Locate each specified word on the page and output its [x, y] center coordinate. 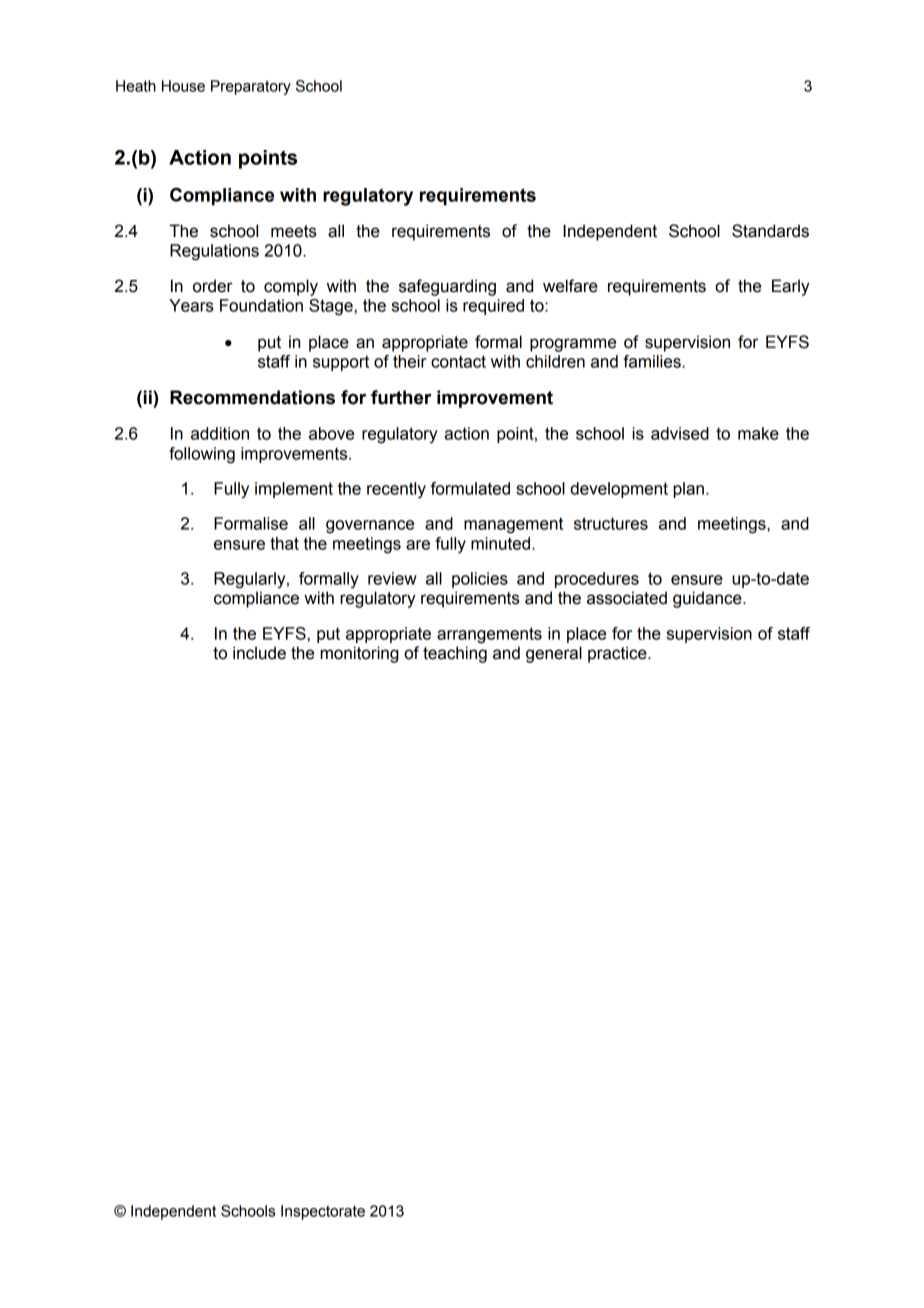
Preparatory [251, 87]
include [259, 653]
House [183, 86]
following [202, 455]
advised [680, 433]
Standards [770, 231]
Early [791, 287]
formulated [470, 488]
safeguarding [447, 287]
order [213, 286]
